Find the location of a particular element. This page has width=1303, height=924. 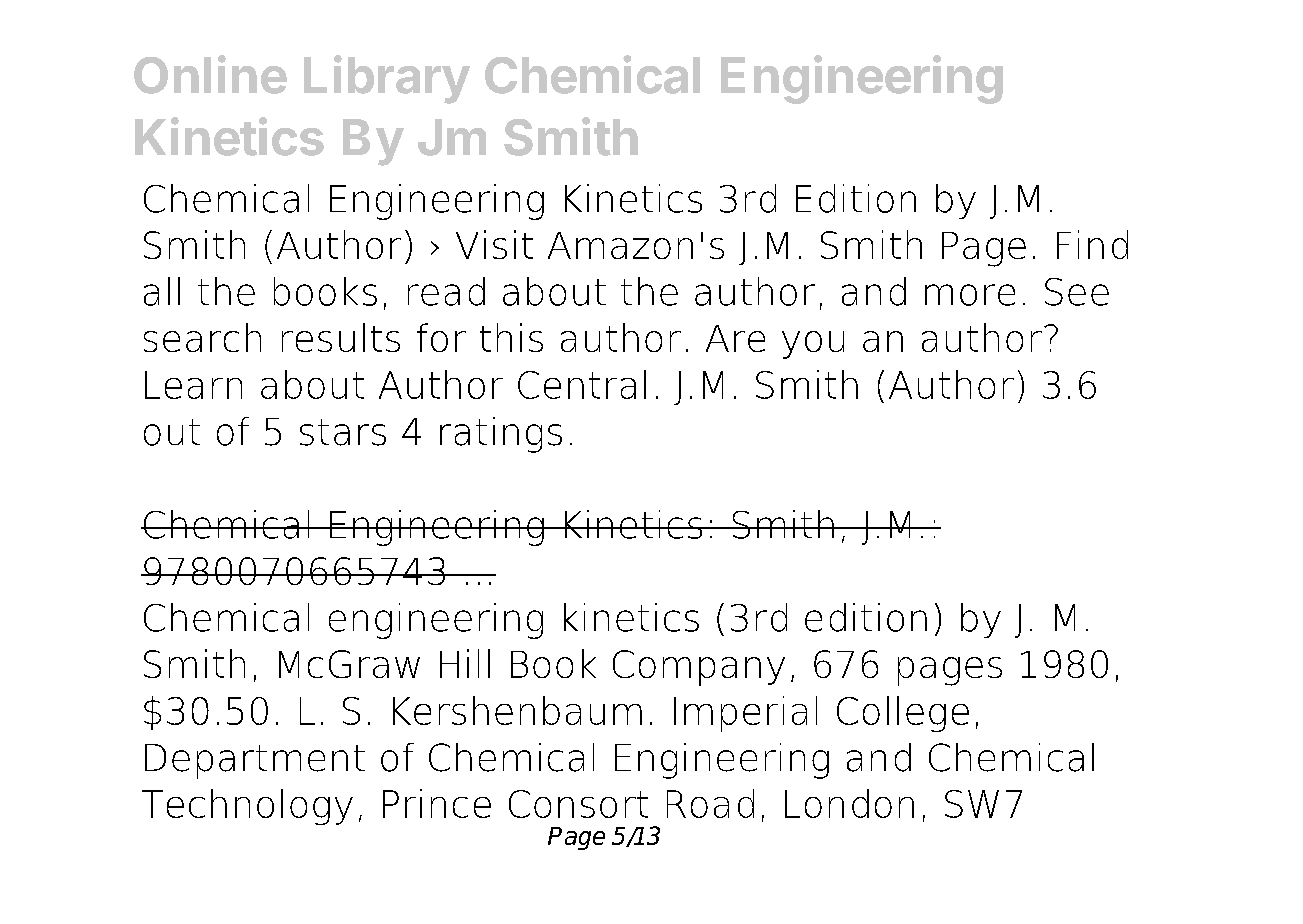

stars is located at coordinates (343, 432).
